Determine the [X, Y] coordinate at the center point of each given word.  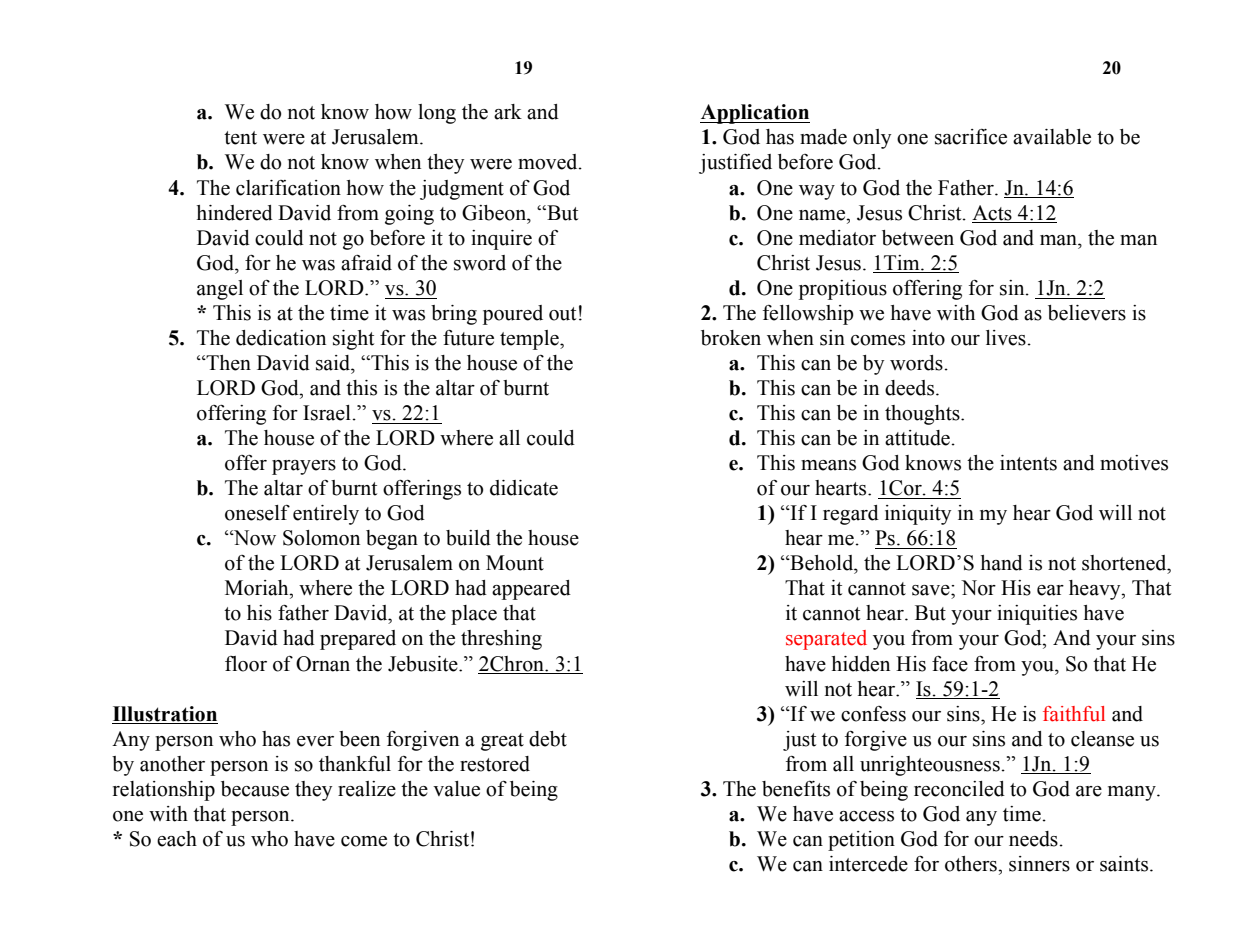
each [177, 839]
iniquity [918, 515]
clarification [288, 188]
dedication [281, 338]
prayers [304, 467]
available [1052, 137]
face [950, 664]
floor [246, 664]
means [828, 465]
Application [755, 114]
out [562, 314]
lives [1007, 338]
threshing [501, 640]
